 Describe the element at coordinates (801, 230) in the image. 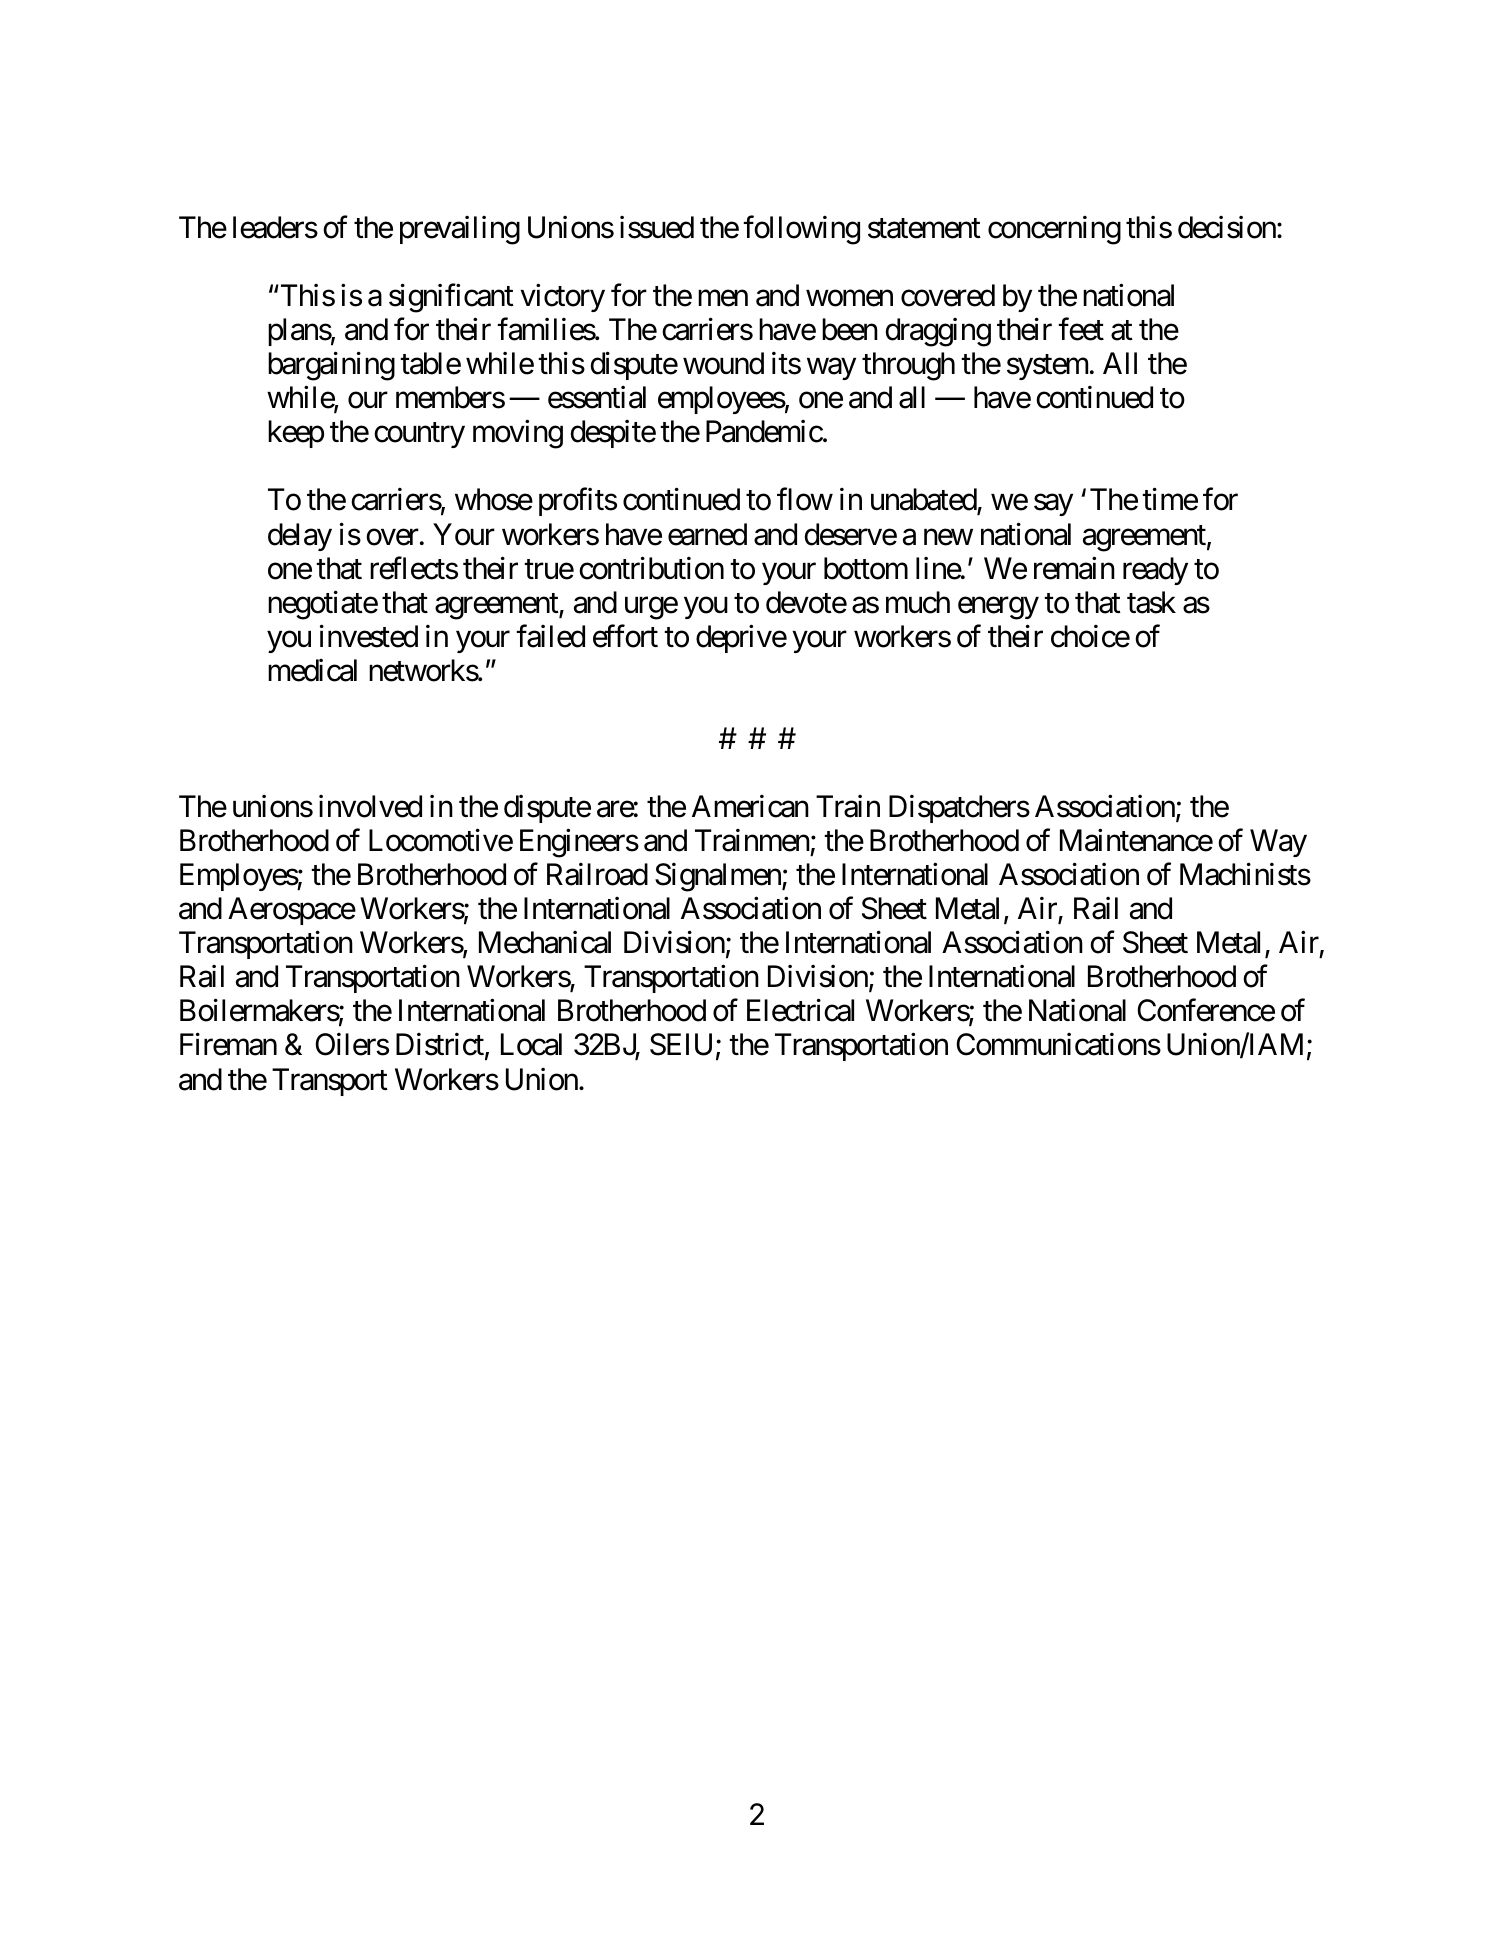

I see `following` at that location.
